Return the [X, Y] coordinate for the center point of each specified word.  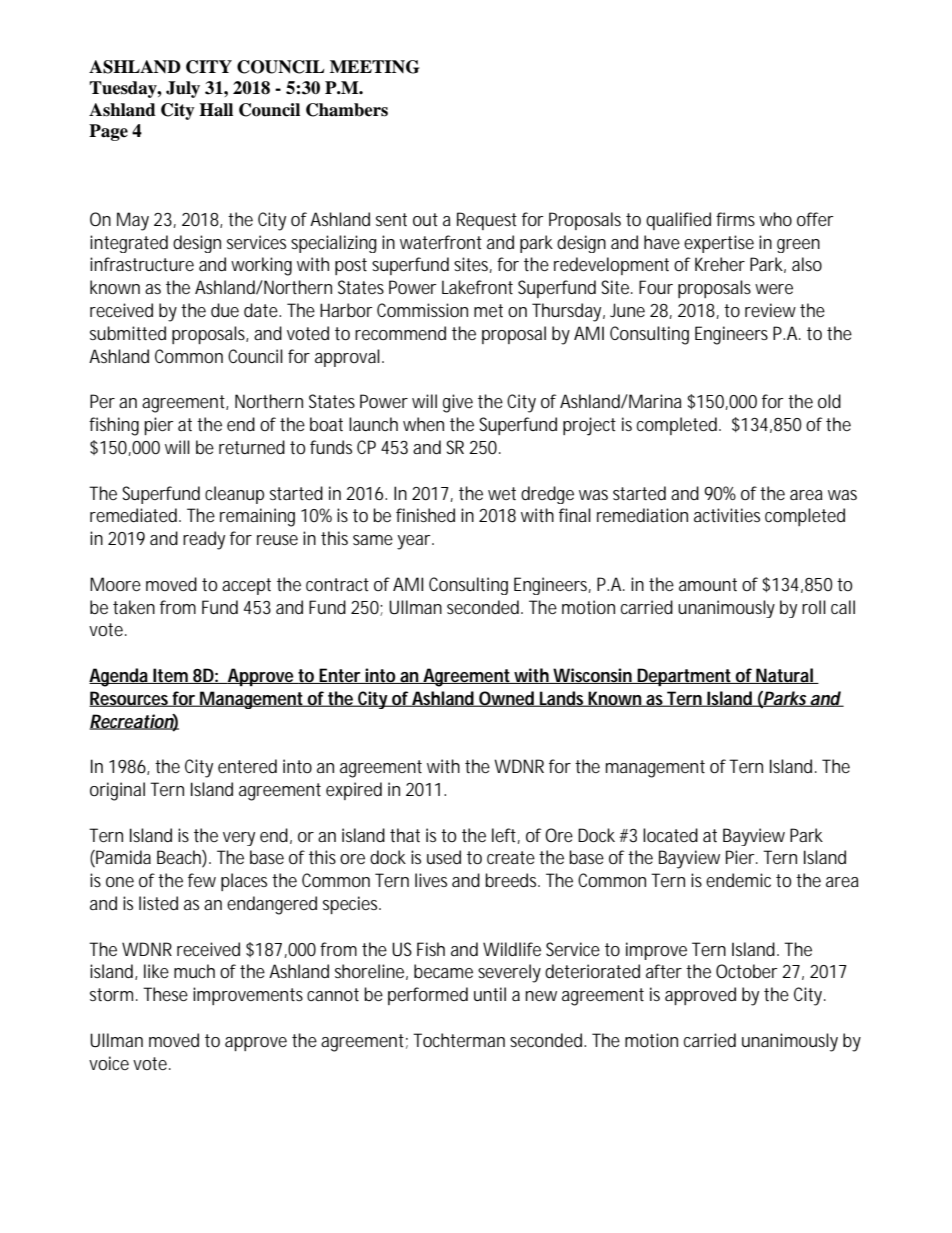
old [829, 401]
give [458, 403]
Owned [506, 699]
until [490, 994]
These [165, 994]
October [747, 971]
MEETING [374, 67]
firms [735, 219]
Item [170, 676]
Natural [784, 676]
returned [252, 447]
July [183, 89]
